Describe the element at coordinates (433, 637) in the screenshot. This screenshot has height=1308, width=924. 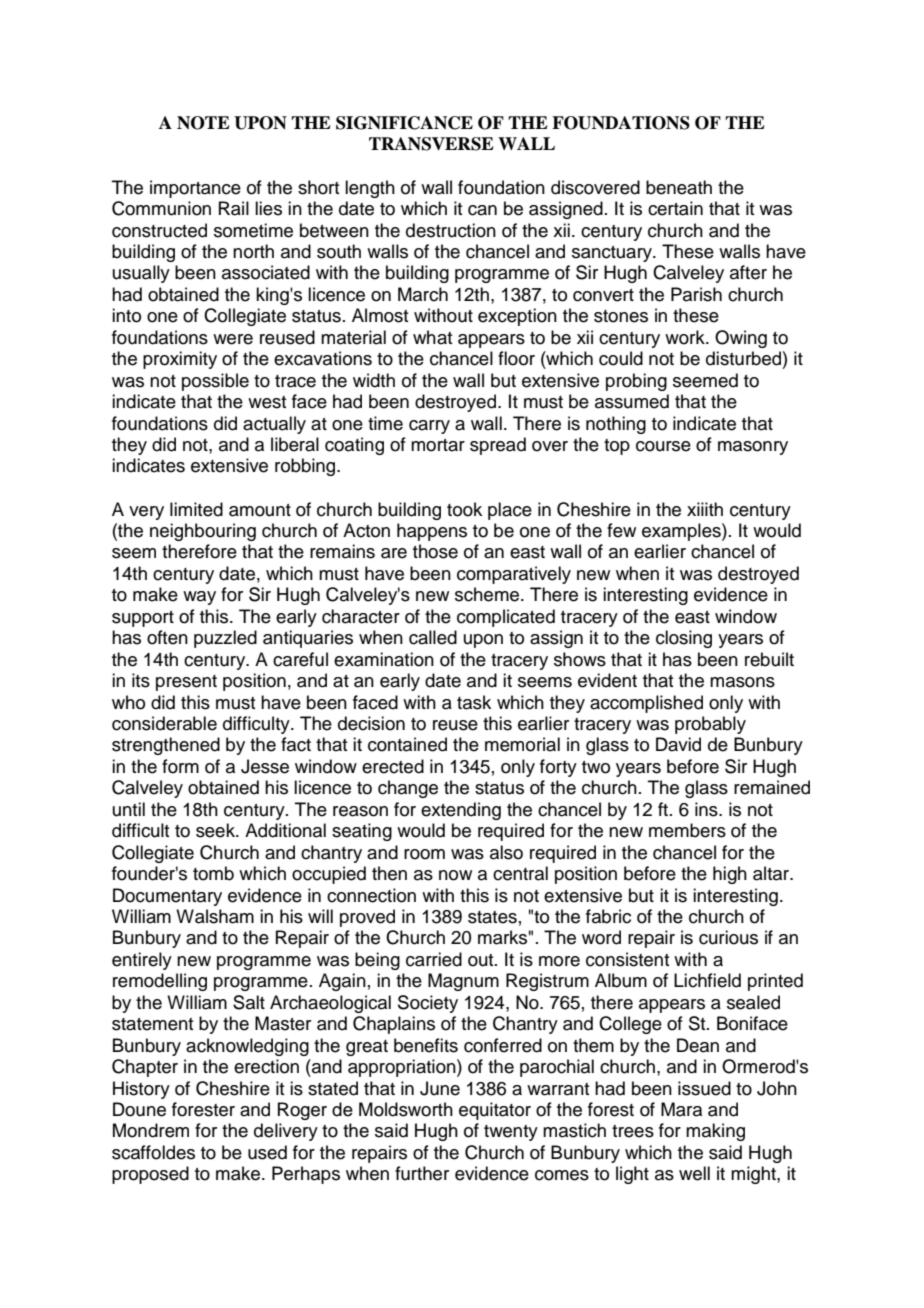
I see `called` at that location.
